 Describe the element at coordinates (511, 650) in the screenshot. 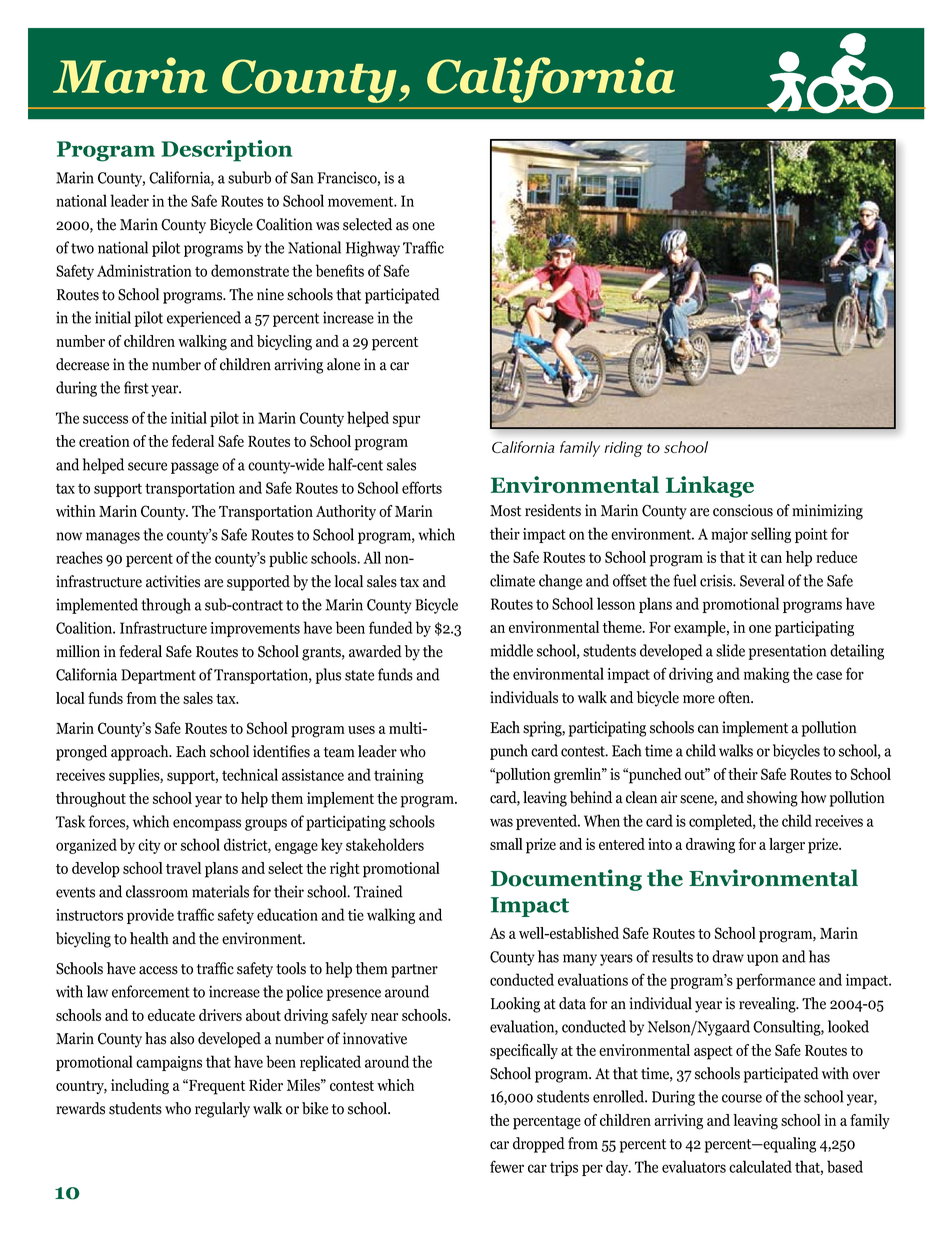

I see `middle` at that location.
